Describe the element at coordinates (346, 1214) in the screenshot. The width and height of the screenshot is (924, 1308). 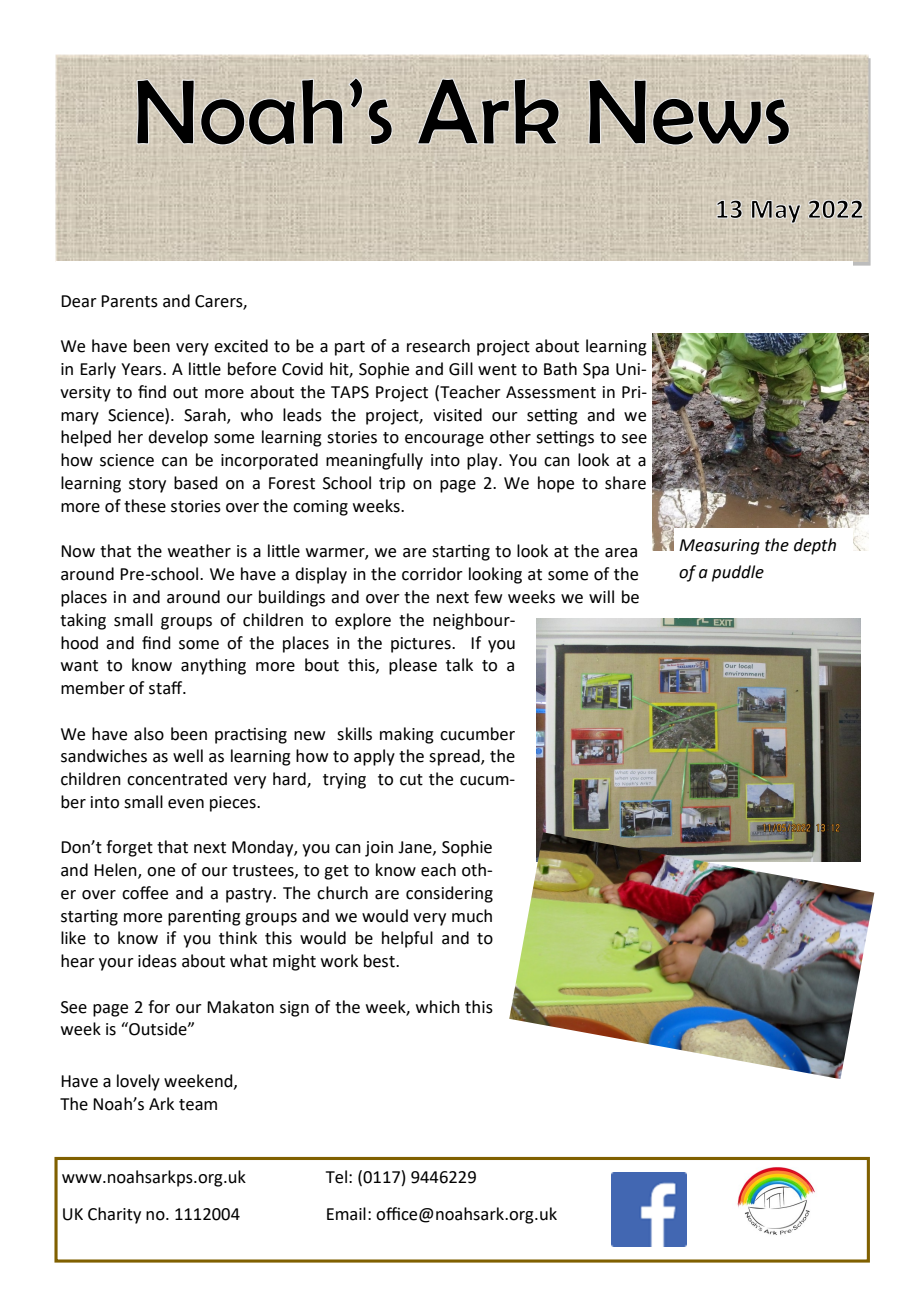
I see `Email` at that location.
